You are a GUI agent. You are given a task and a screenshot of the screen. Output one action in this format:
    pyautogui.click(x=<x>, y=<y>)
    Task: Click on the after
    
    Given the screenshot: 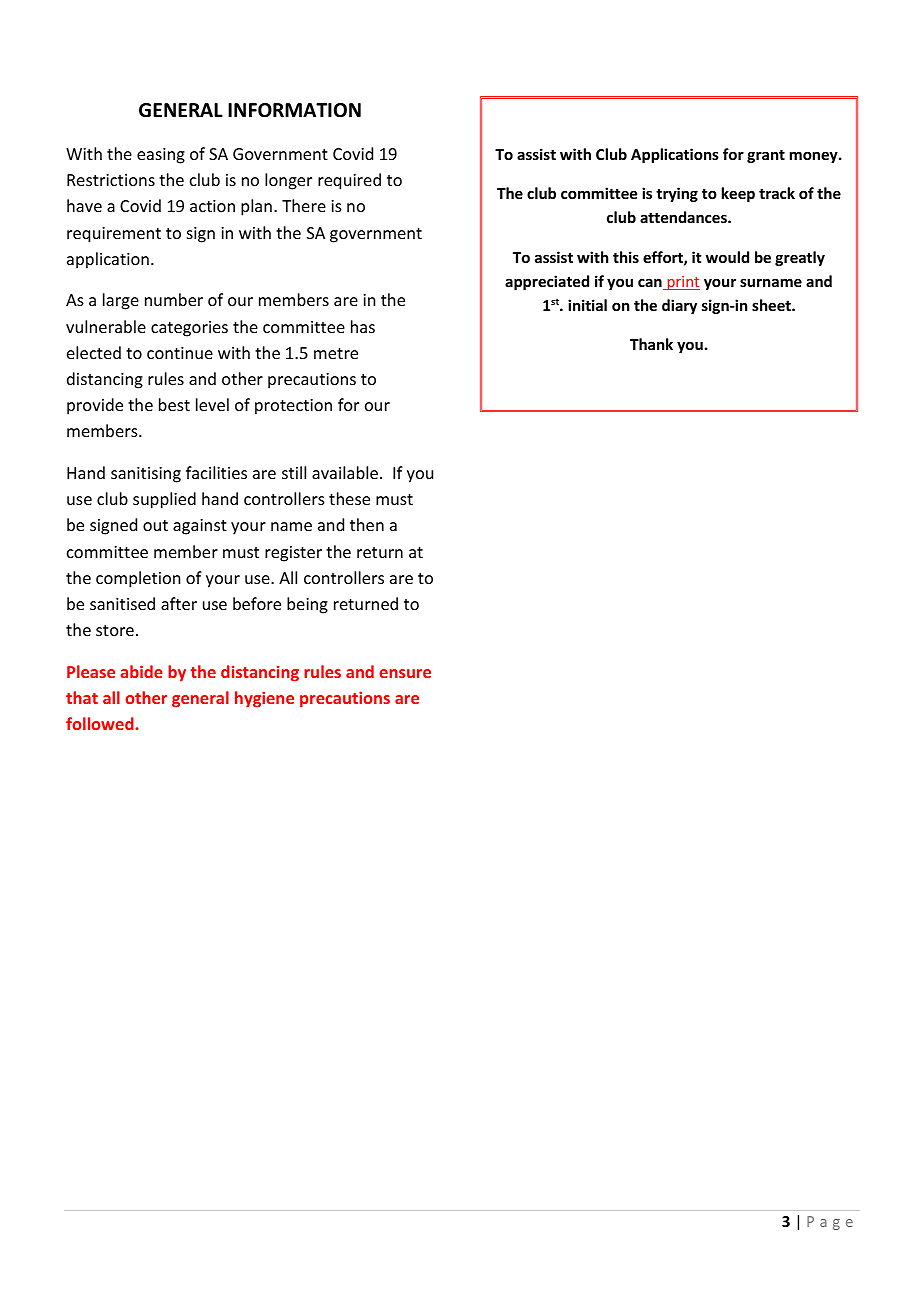 What is the action you would take?
    pyautogui.click(x=179, y=603)
